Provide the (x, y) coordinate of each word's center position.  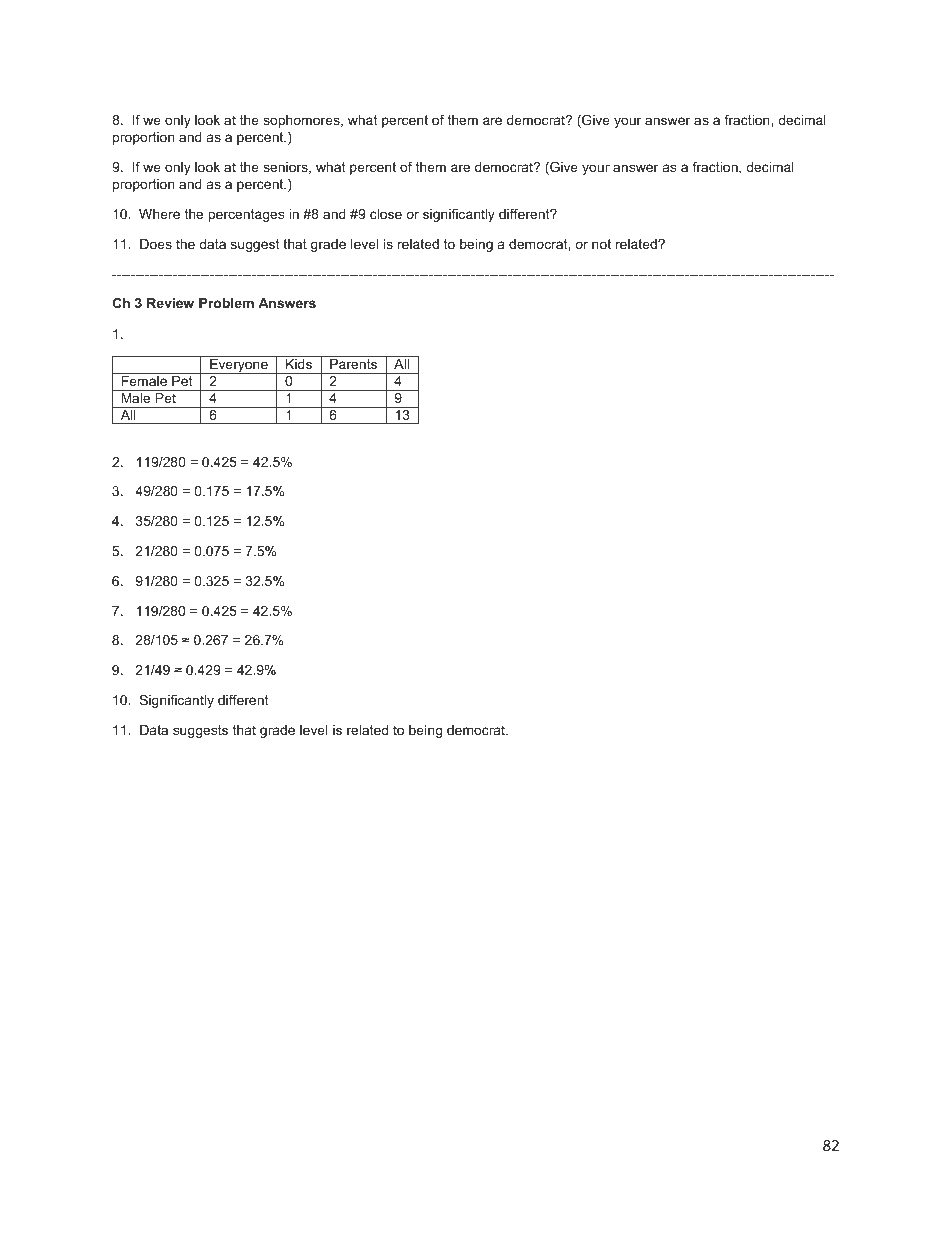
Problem (226, 303)
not (601, 244)
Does (156, 244)
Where (159, 214)
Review (170, 303)
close (386, 214)
